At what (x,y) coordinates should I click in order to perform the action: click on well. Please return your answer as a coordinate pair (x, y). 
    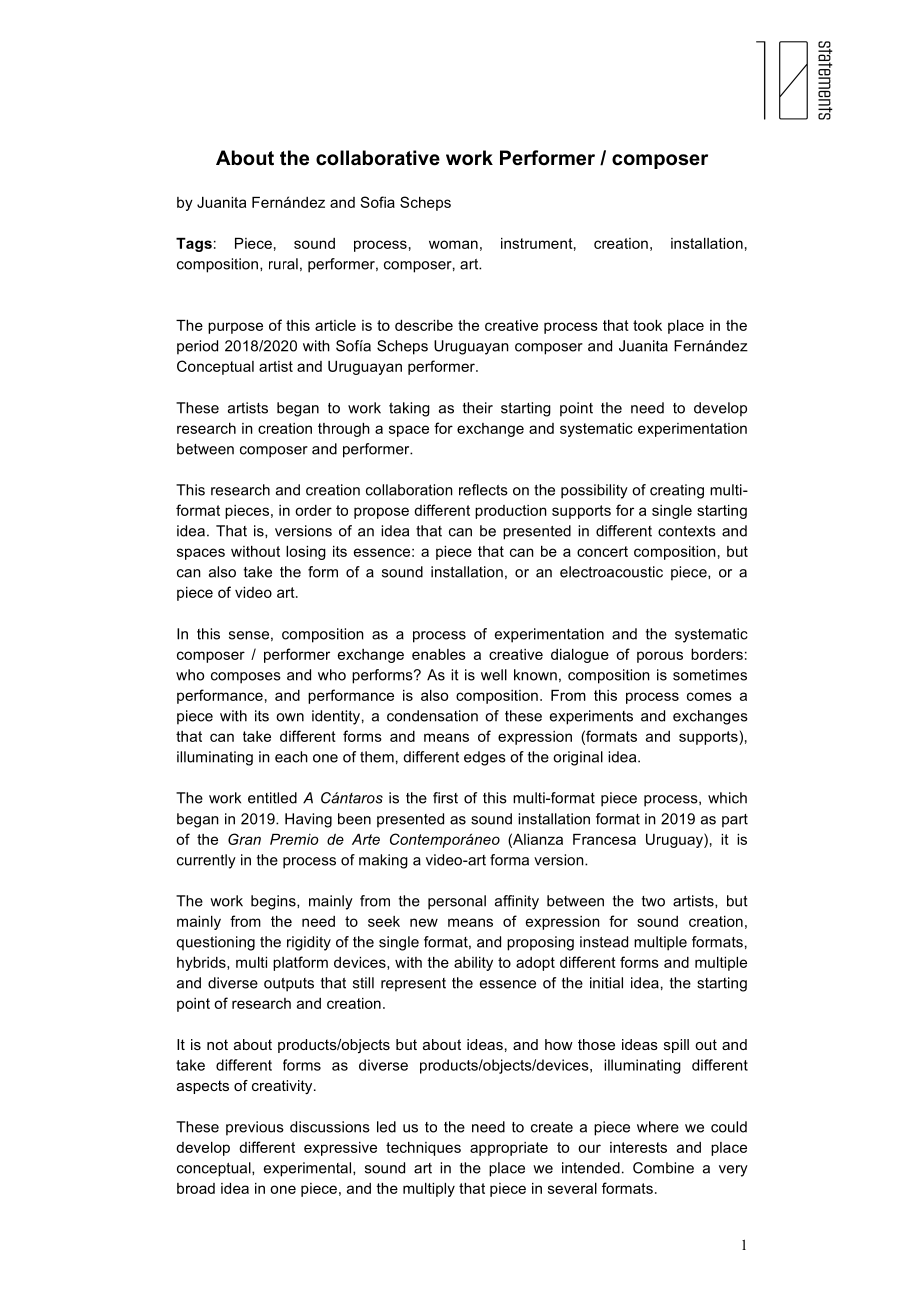
    Looking at the image, I should click on (494, 675).
